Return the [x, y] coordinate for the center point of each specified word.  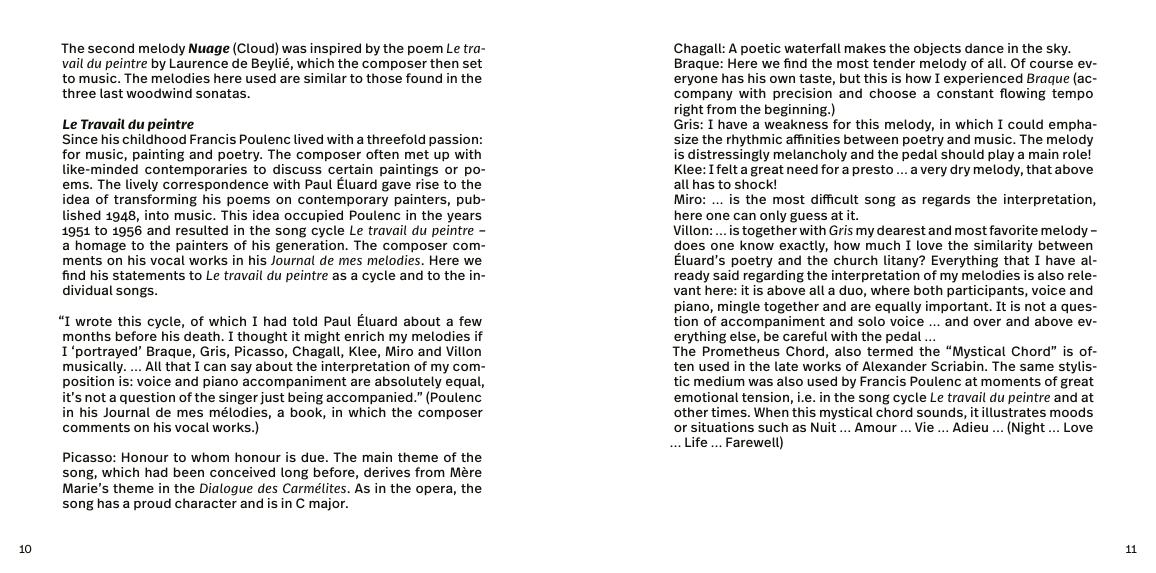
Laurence [199, 63]
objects [937, 49]
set [472, 63]
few [470, 321]
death [203, 336]
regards [946, 200]
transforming [155, 200]
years [464, 217]
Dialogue [226, 489]
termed [890, 351]
